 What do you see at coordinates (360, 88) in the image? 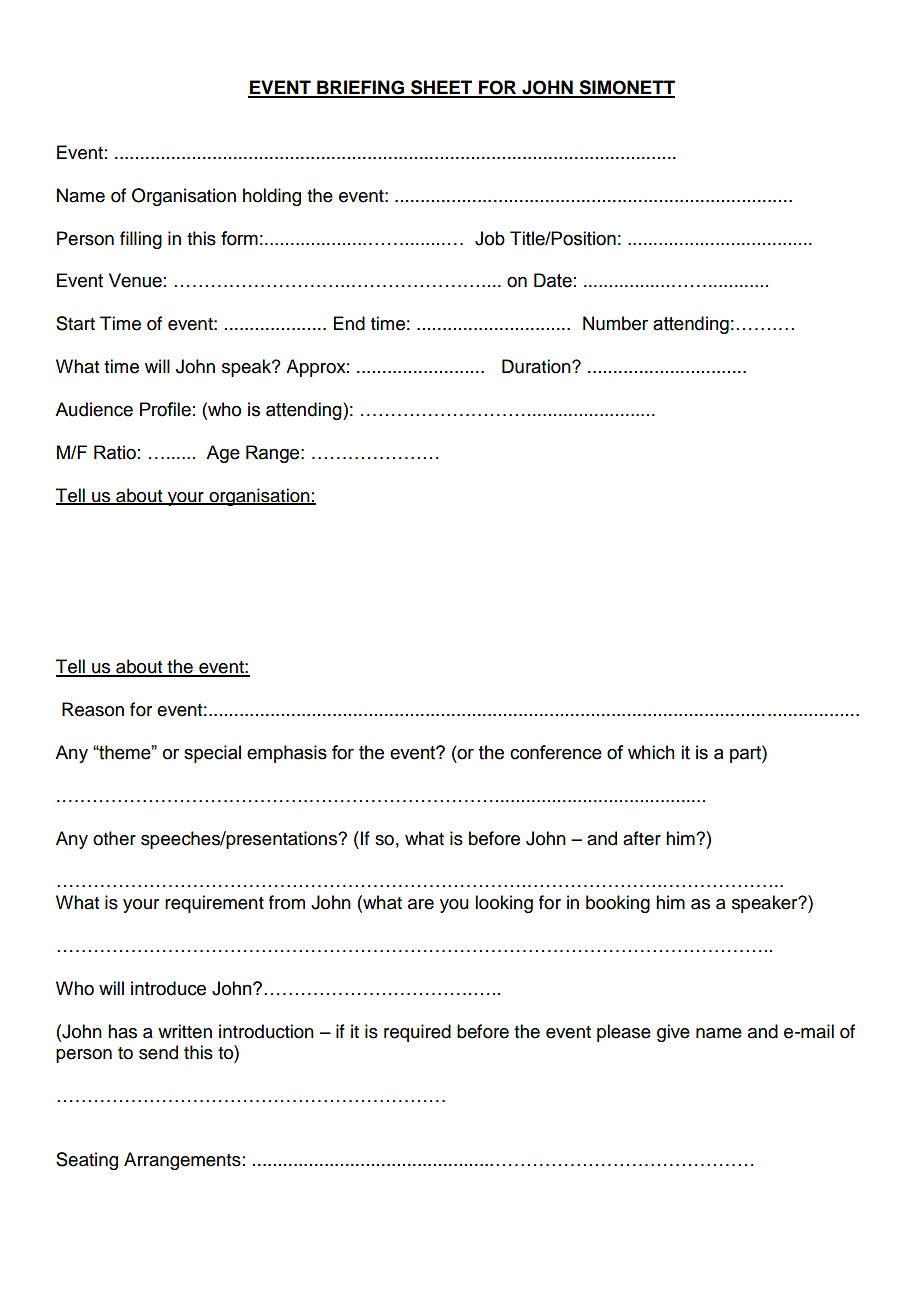
I see `BRIEFING` at bounding box center [360, 88].
